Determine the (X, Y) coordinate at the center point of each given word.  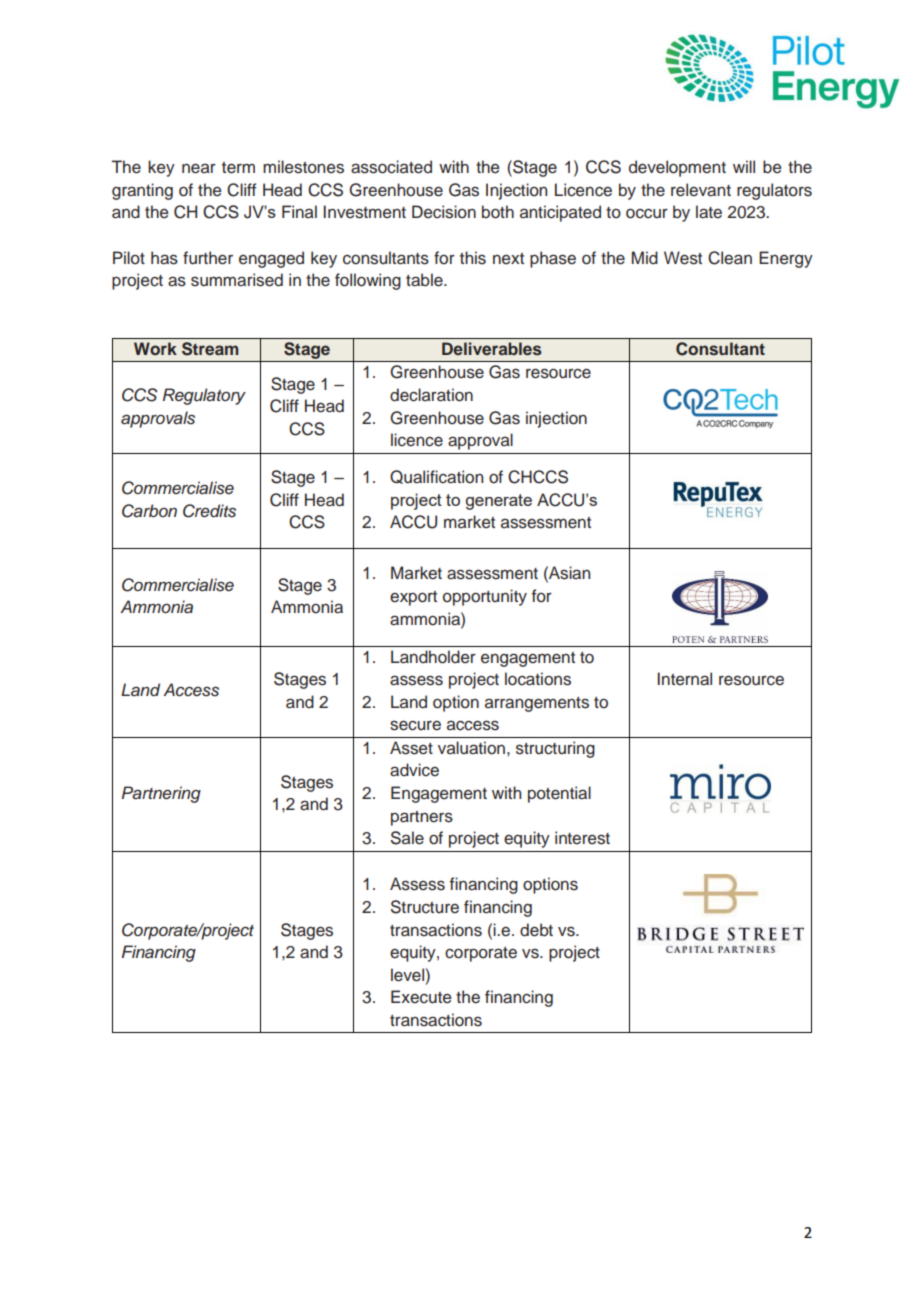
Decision (444, 212)
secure (415, 725)
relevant (701, 190)
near (199, 168)
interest (582, 838)
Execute (421, 997)
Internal (685, 679)
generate (499, 502)
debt (536, 930)
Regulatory (204, 396)
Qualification (436, 477)
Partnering (161, 794)
